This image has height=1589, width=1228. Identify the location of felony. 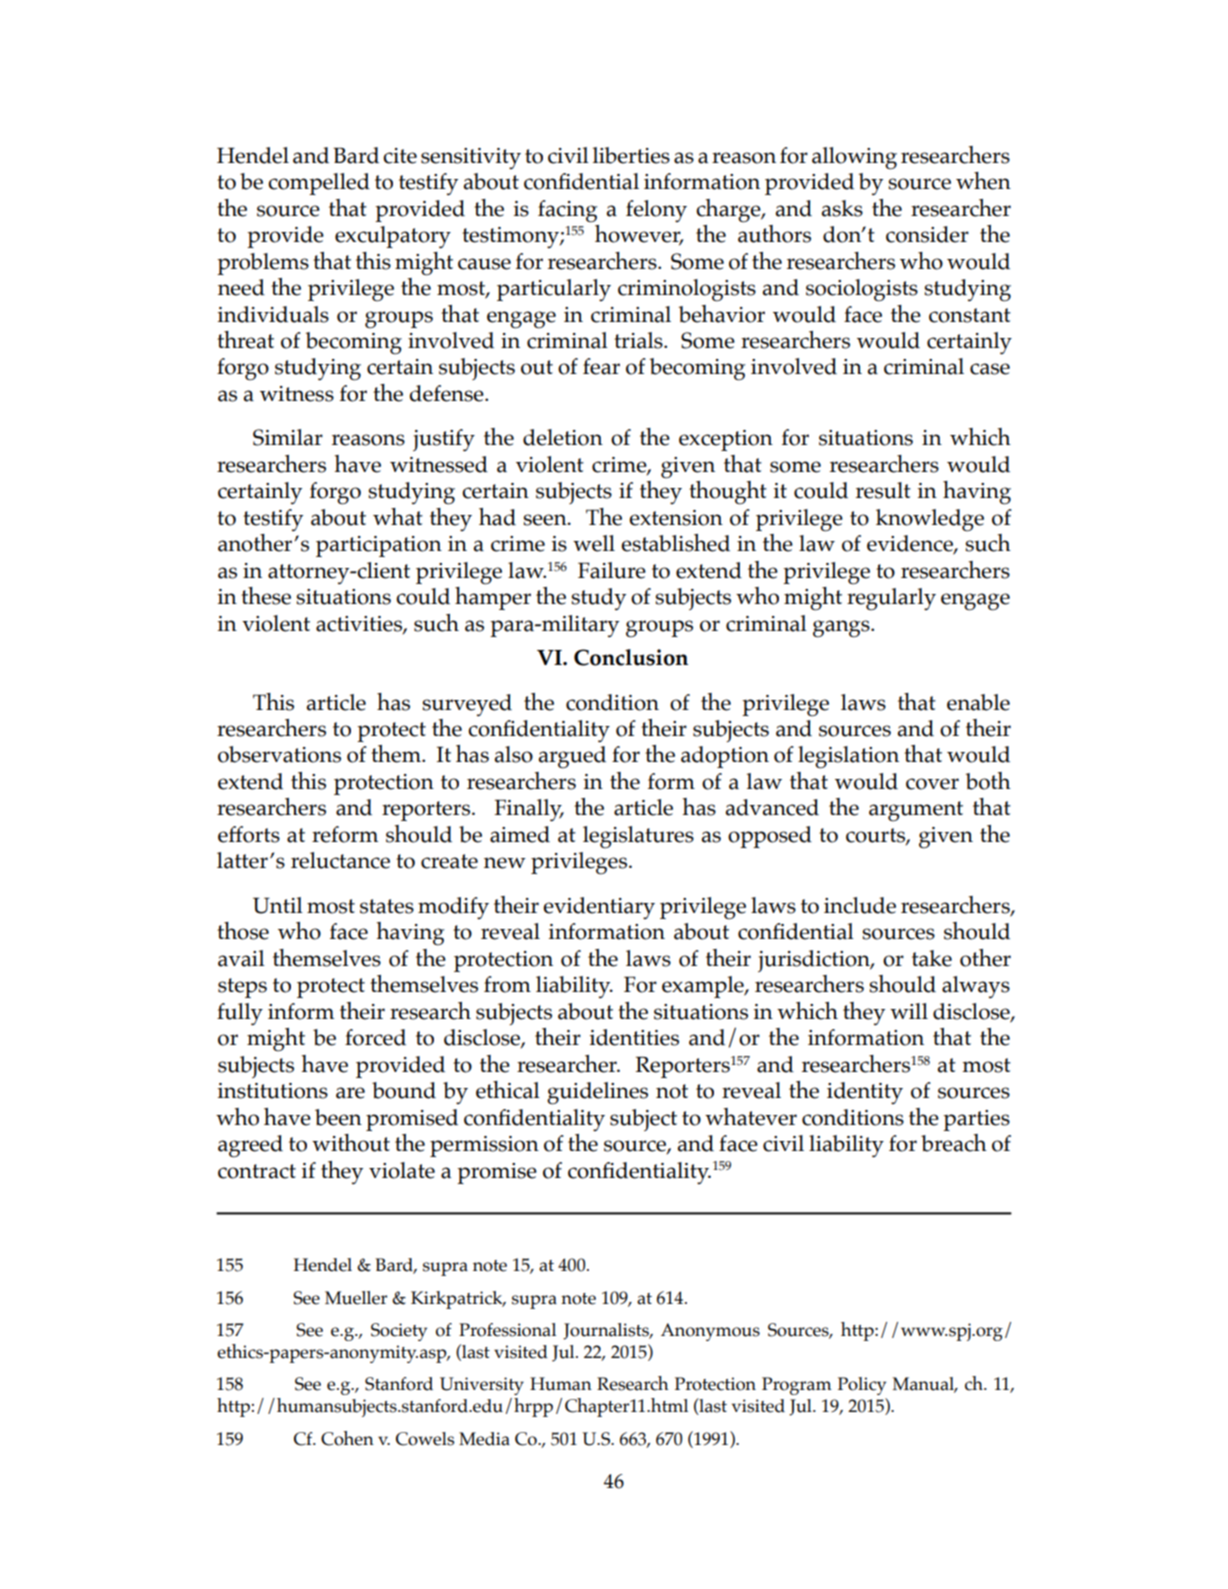
(656, 211).
